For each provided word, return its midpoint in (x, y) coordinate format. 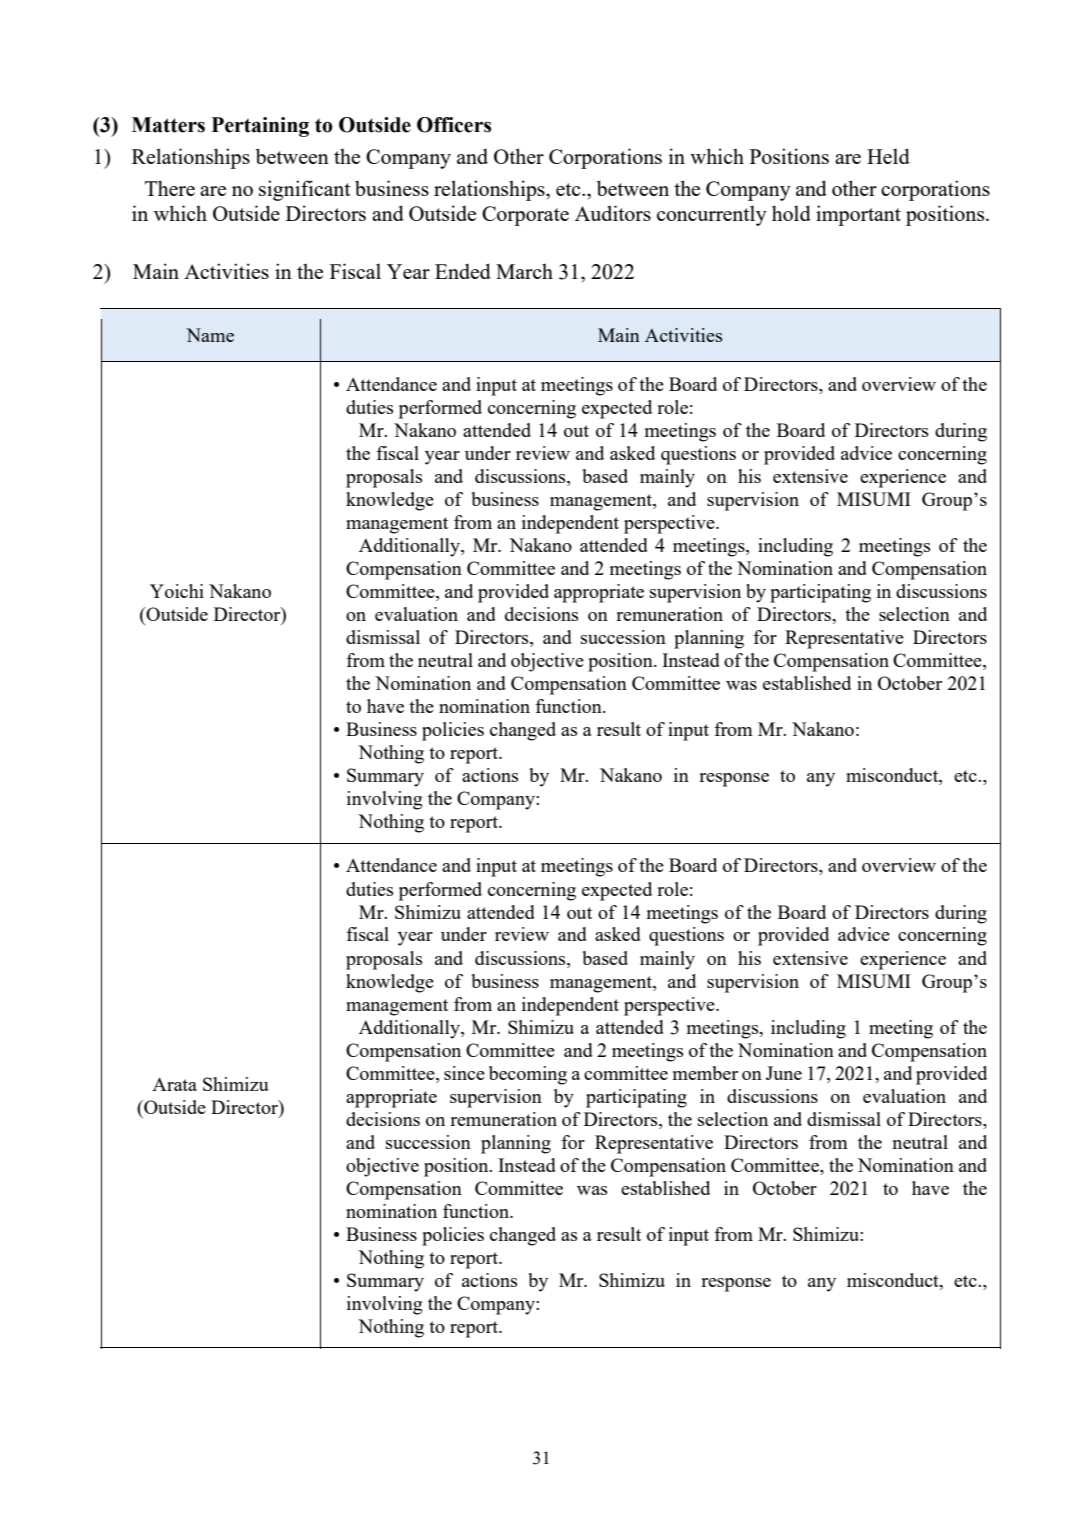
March (524, 271)
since (464, 1073)
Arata (174, 1084)
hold (791, 213)
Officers (454, 125)
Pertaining (260, 127)
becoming (528, 1075)
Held (888, 156)
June (784, 1073)
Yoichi (177, 591)
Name (210, 335)
